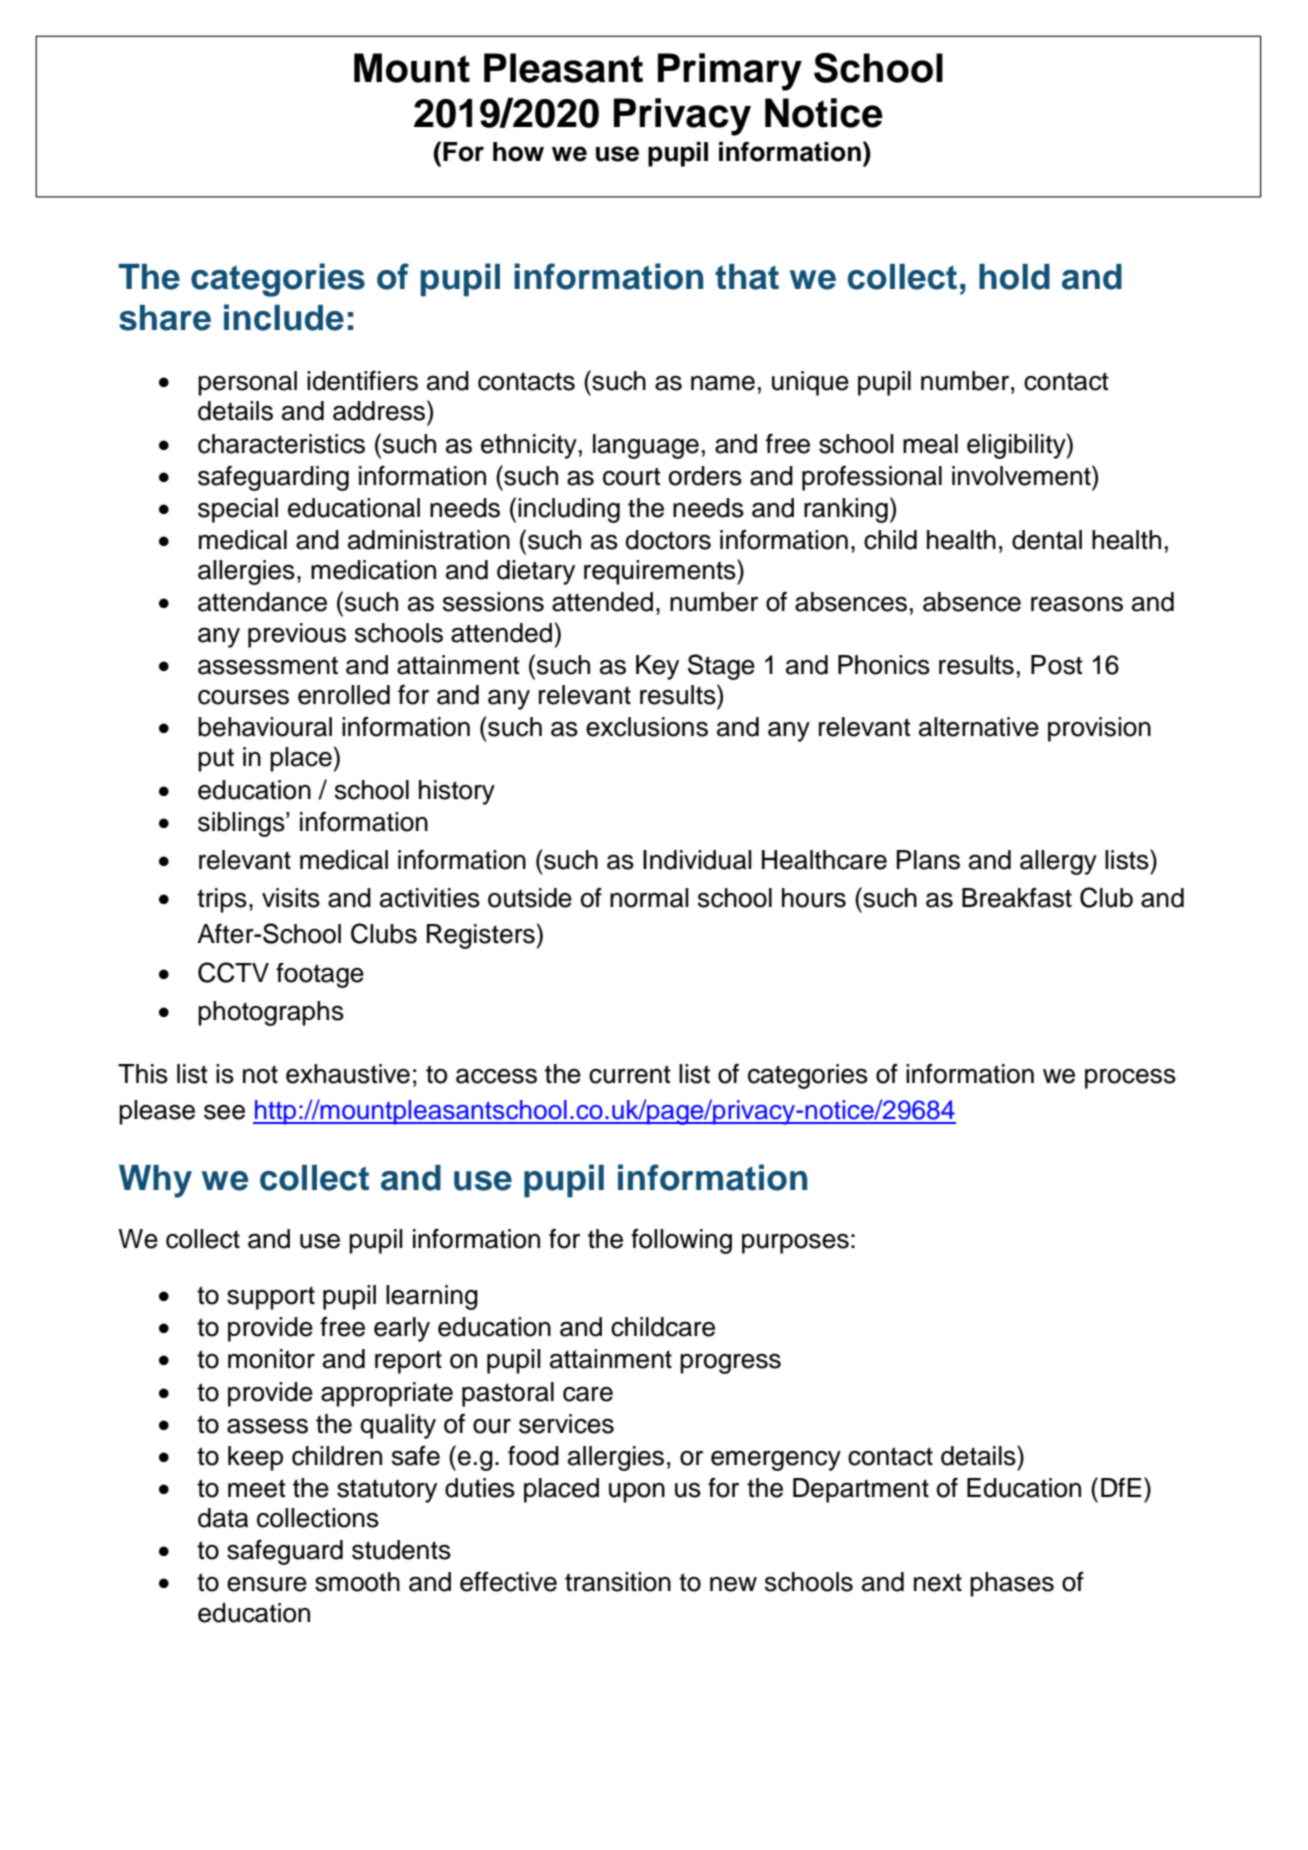 Image resolution: width=1308 pixels, height=1850 pixels. What do you see at coordinates (681, 1241) in the screenshot?
I see `following` at bounding box center [681, 1241].
